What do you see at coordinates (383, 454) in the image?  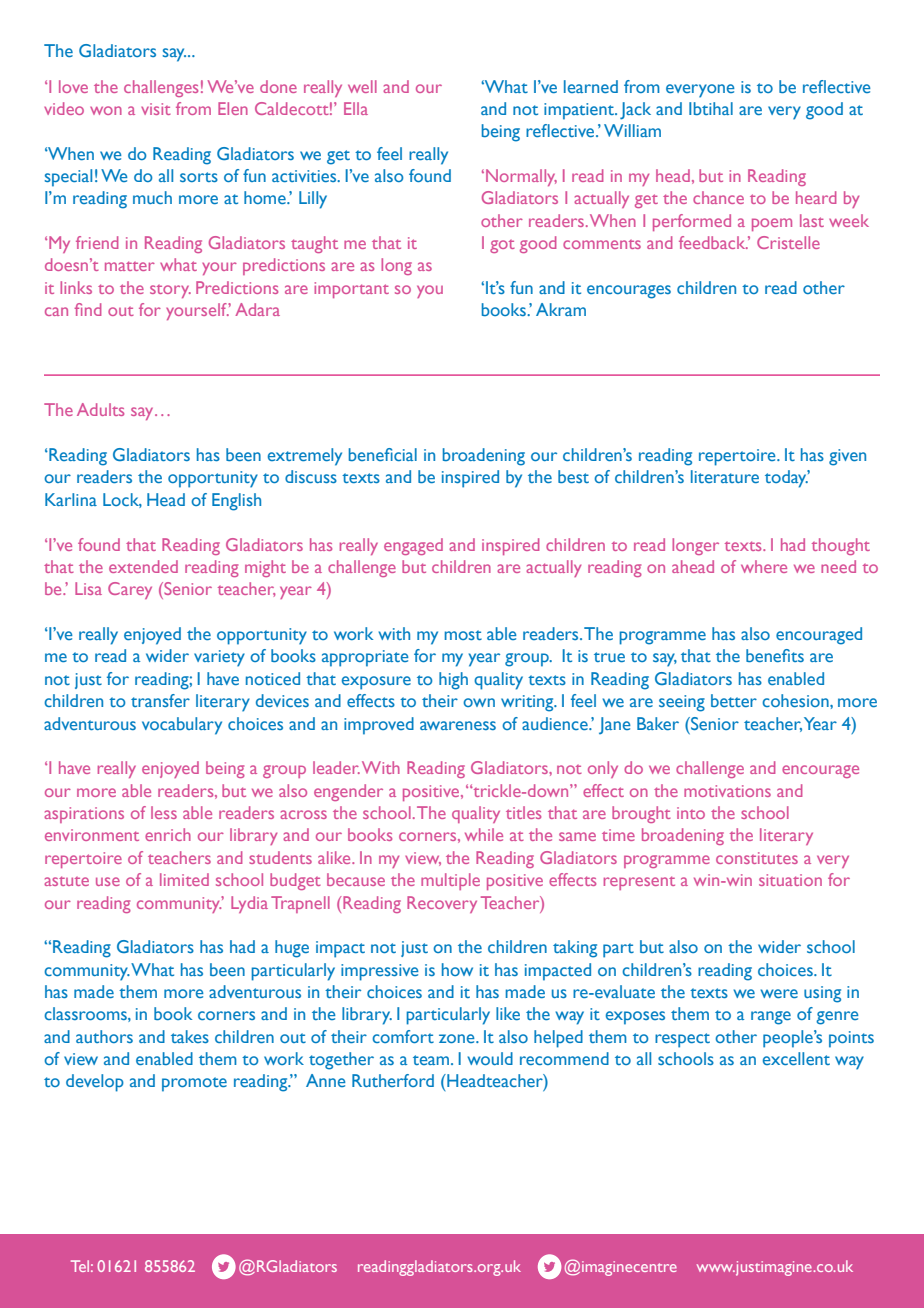 I see `beneficial` at bounding box center [383, 454].
